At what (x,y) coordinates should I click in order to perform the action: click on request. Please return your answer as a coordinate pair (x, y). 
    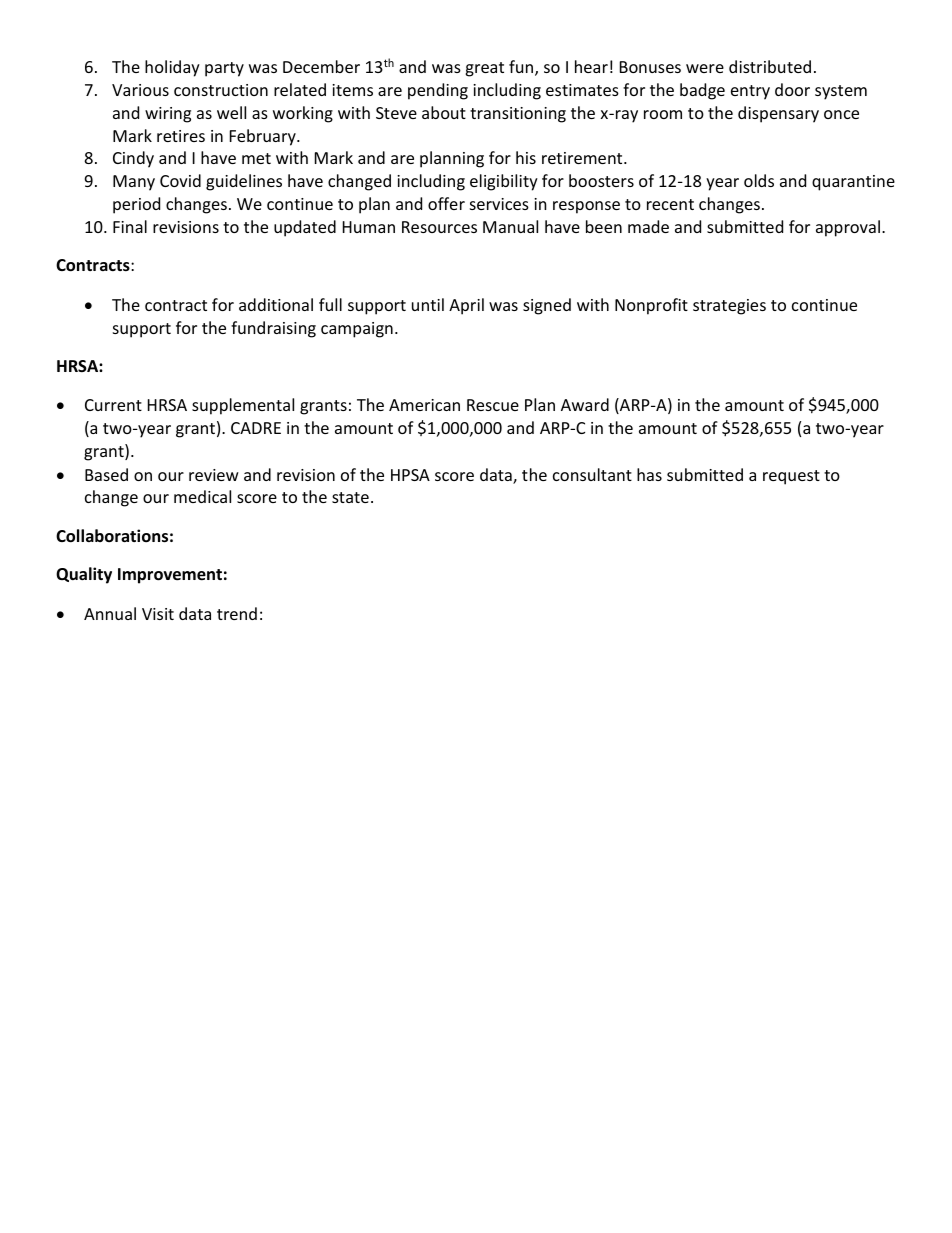
    Looking at the image, I should click on (791, 477).
